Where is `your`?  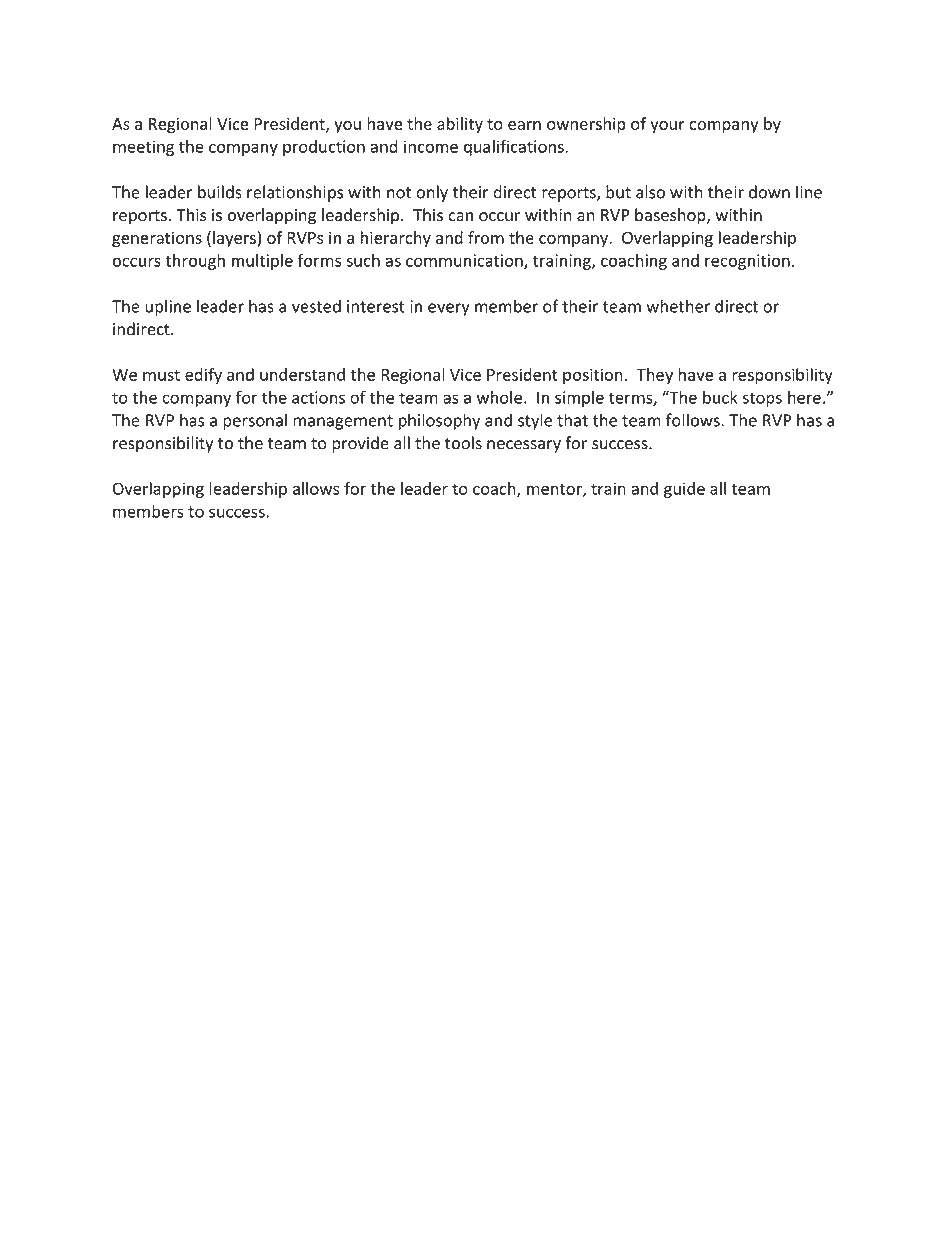
your is located at coordinates (667, 127).
